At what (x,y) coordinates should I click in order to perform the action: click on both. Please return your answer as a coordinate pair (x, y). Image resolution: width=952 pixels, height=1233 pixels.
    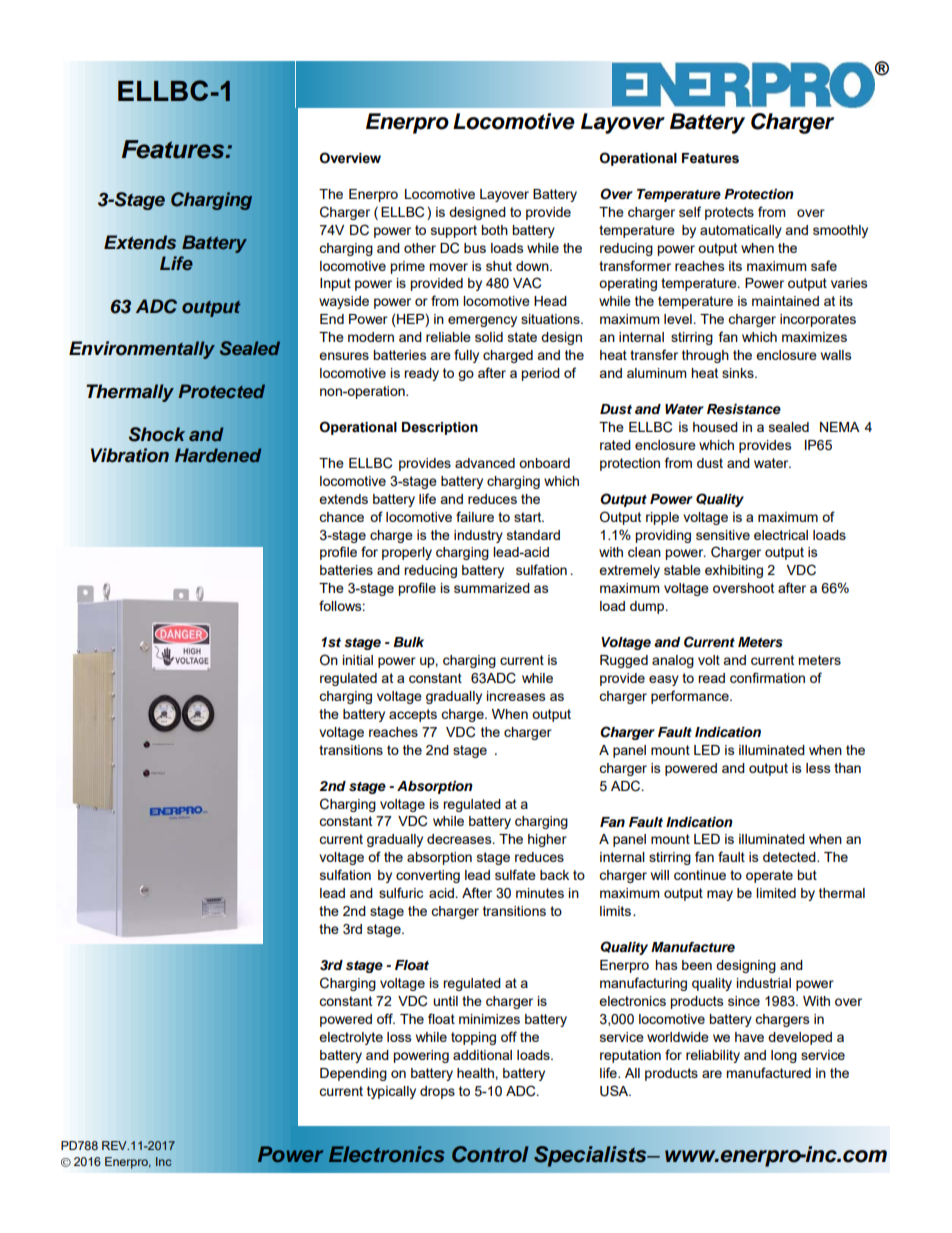
    Looking at the image, I should click on (494, 230).
